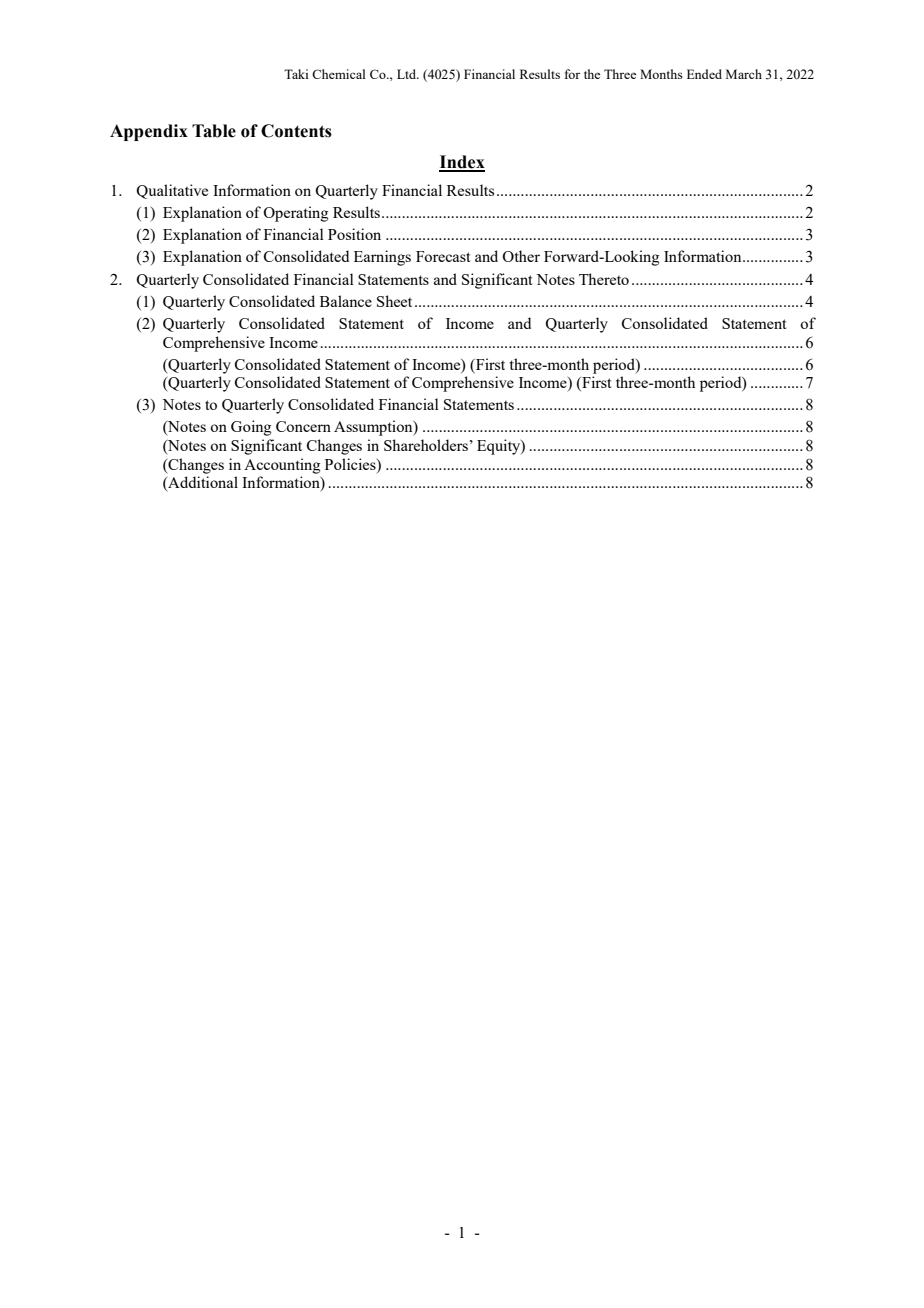  Describe the element at coordinates (303, 426) in the image. I see `Concern` at that location.
